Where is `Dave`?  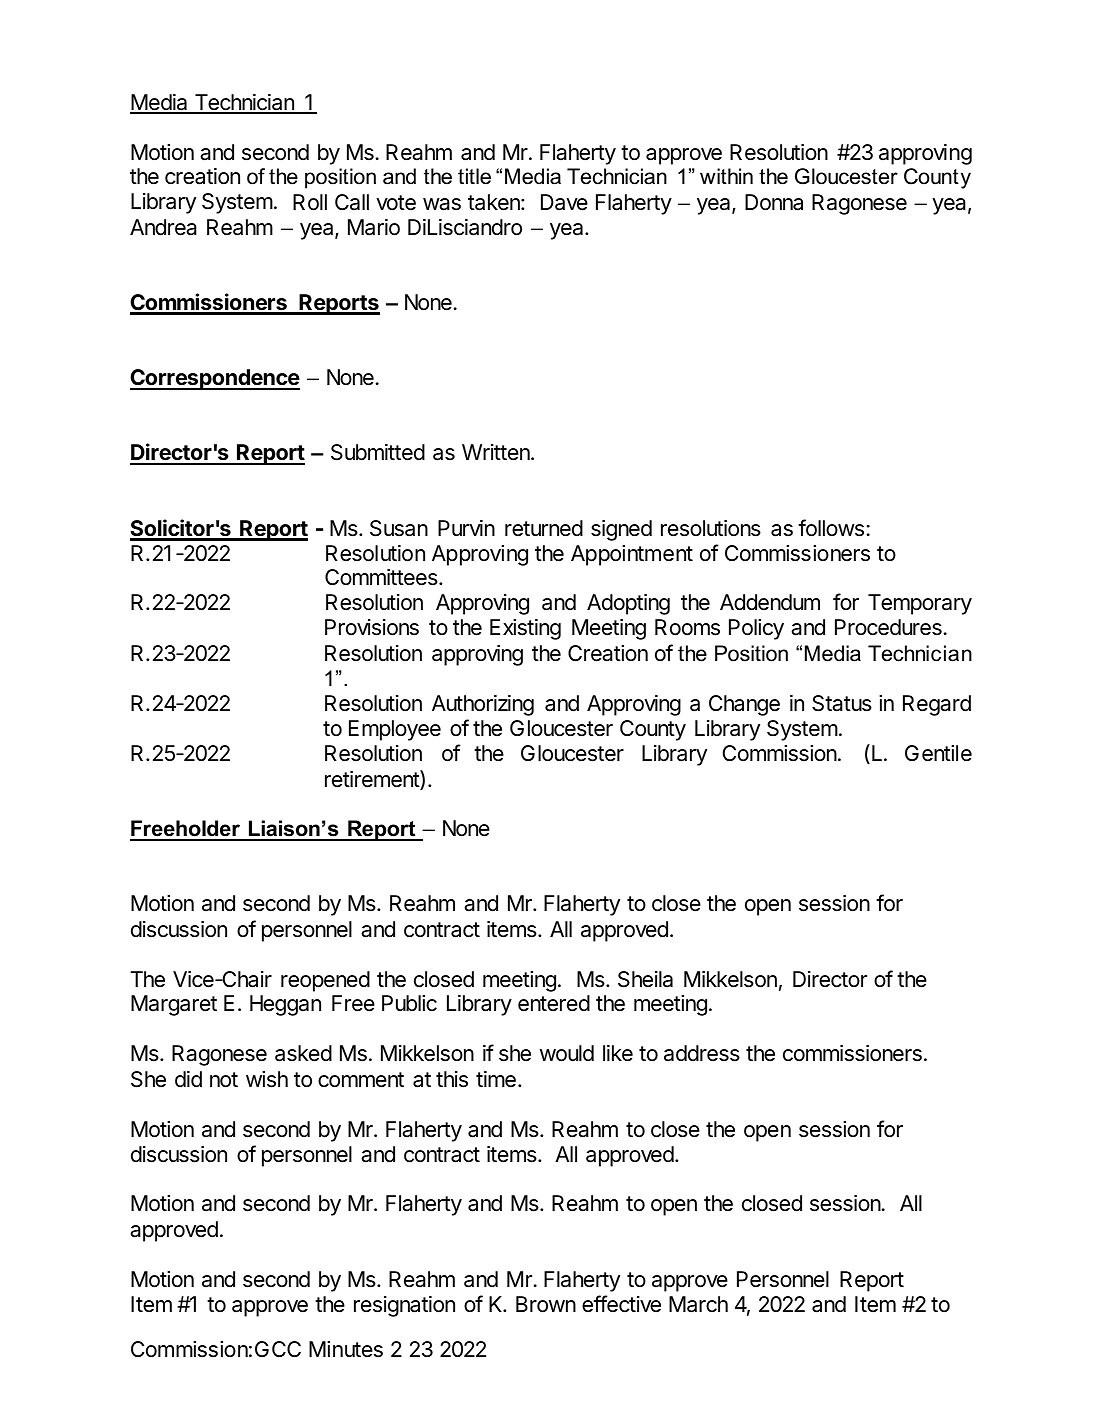 Dave is located at coordinates (564, 202).
